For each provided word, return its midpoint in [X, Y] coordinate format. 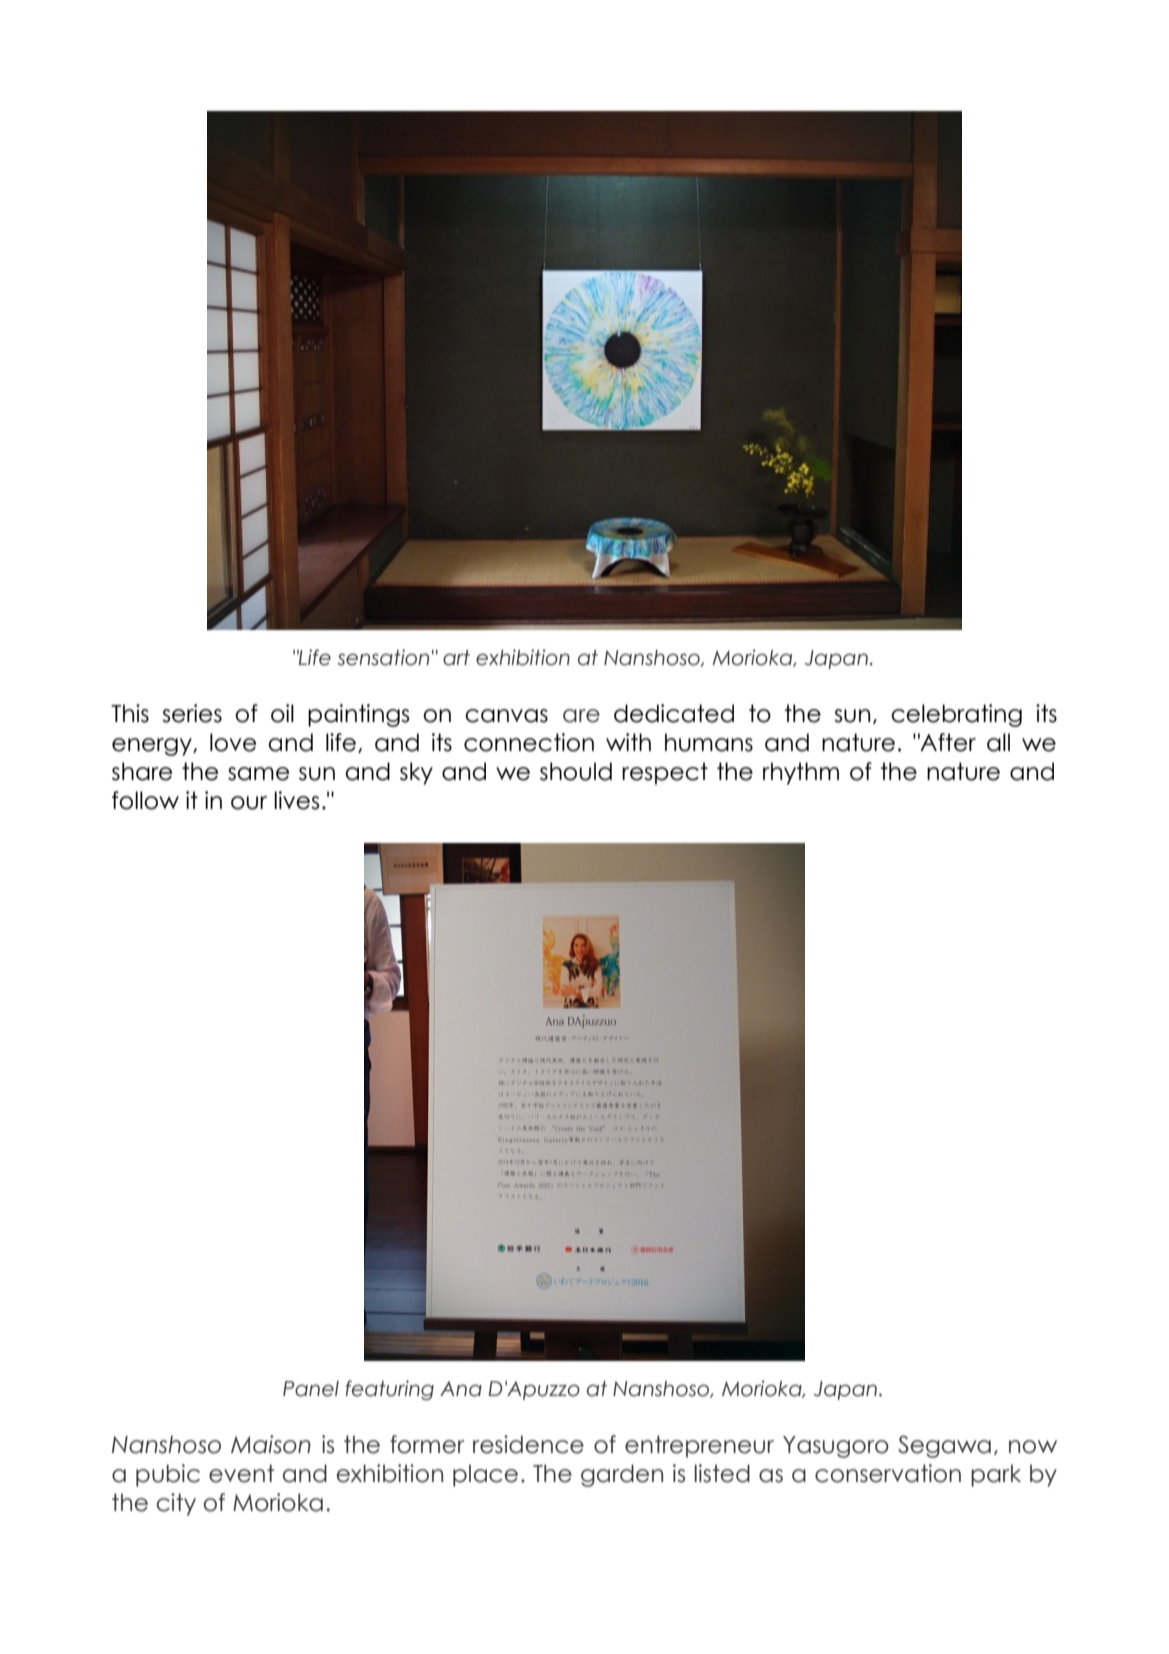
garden [622, 1475]
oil [282, 713]
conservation [888, 1473]
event [241, 1473]
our [249, 803]
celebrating [956, 715]
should [576, 771]
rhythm [801, 773]
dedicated [674, 713]
